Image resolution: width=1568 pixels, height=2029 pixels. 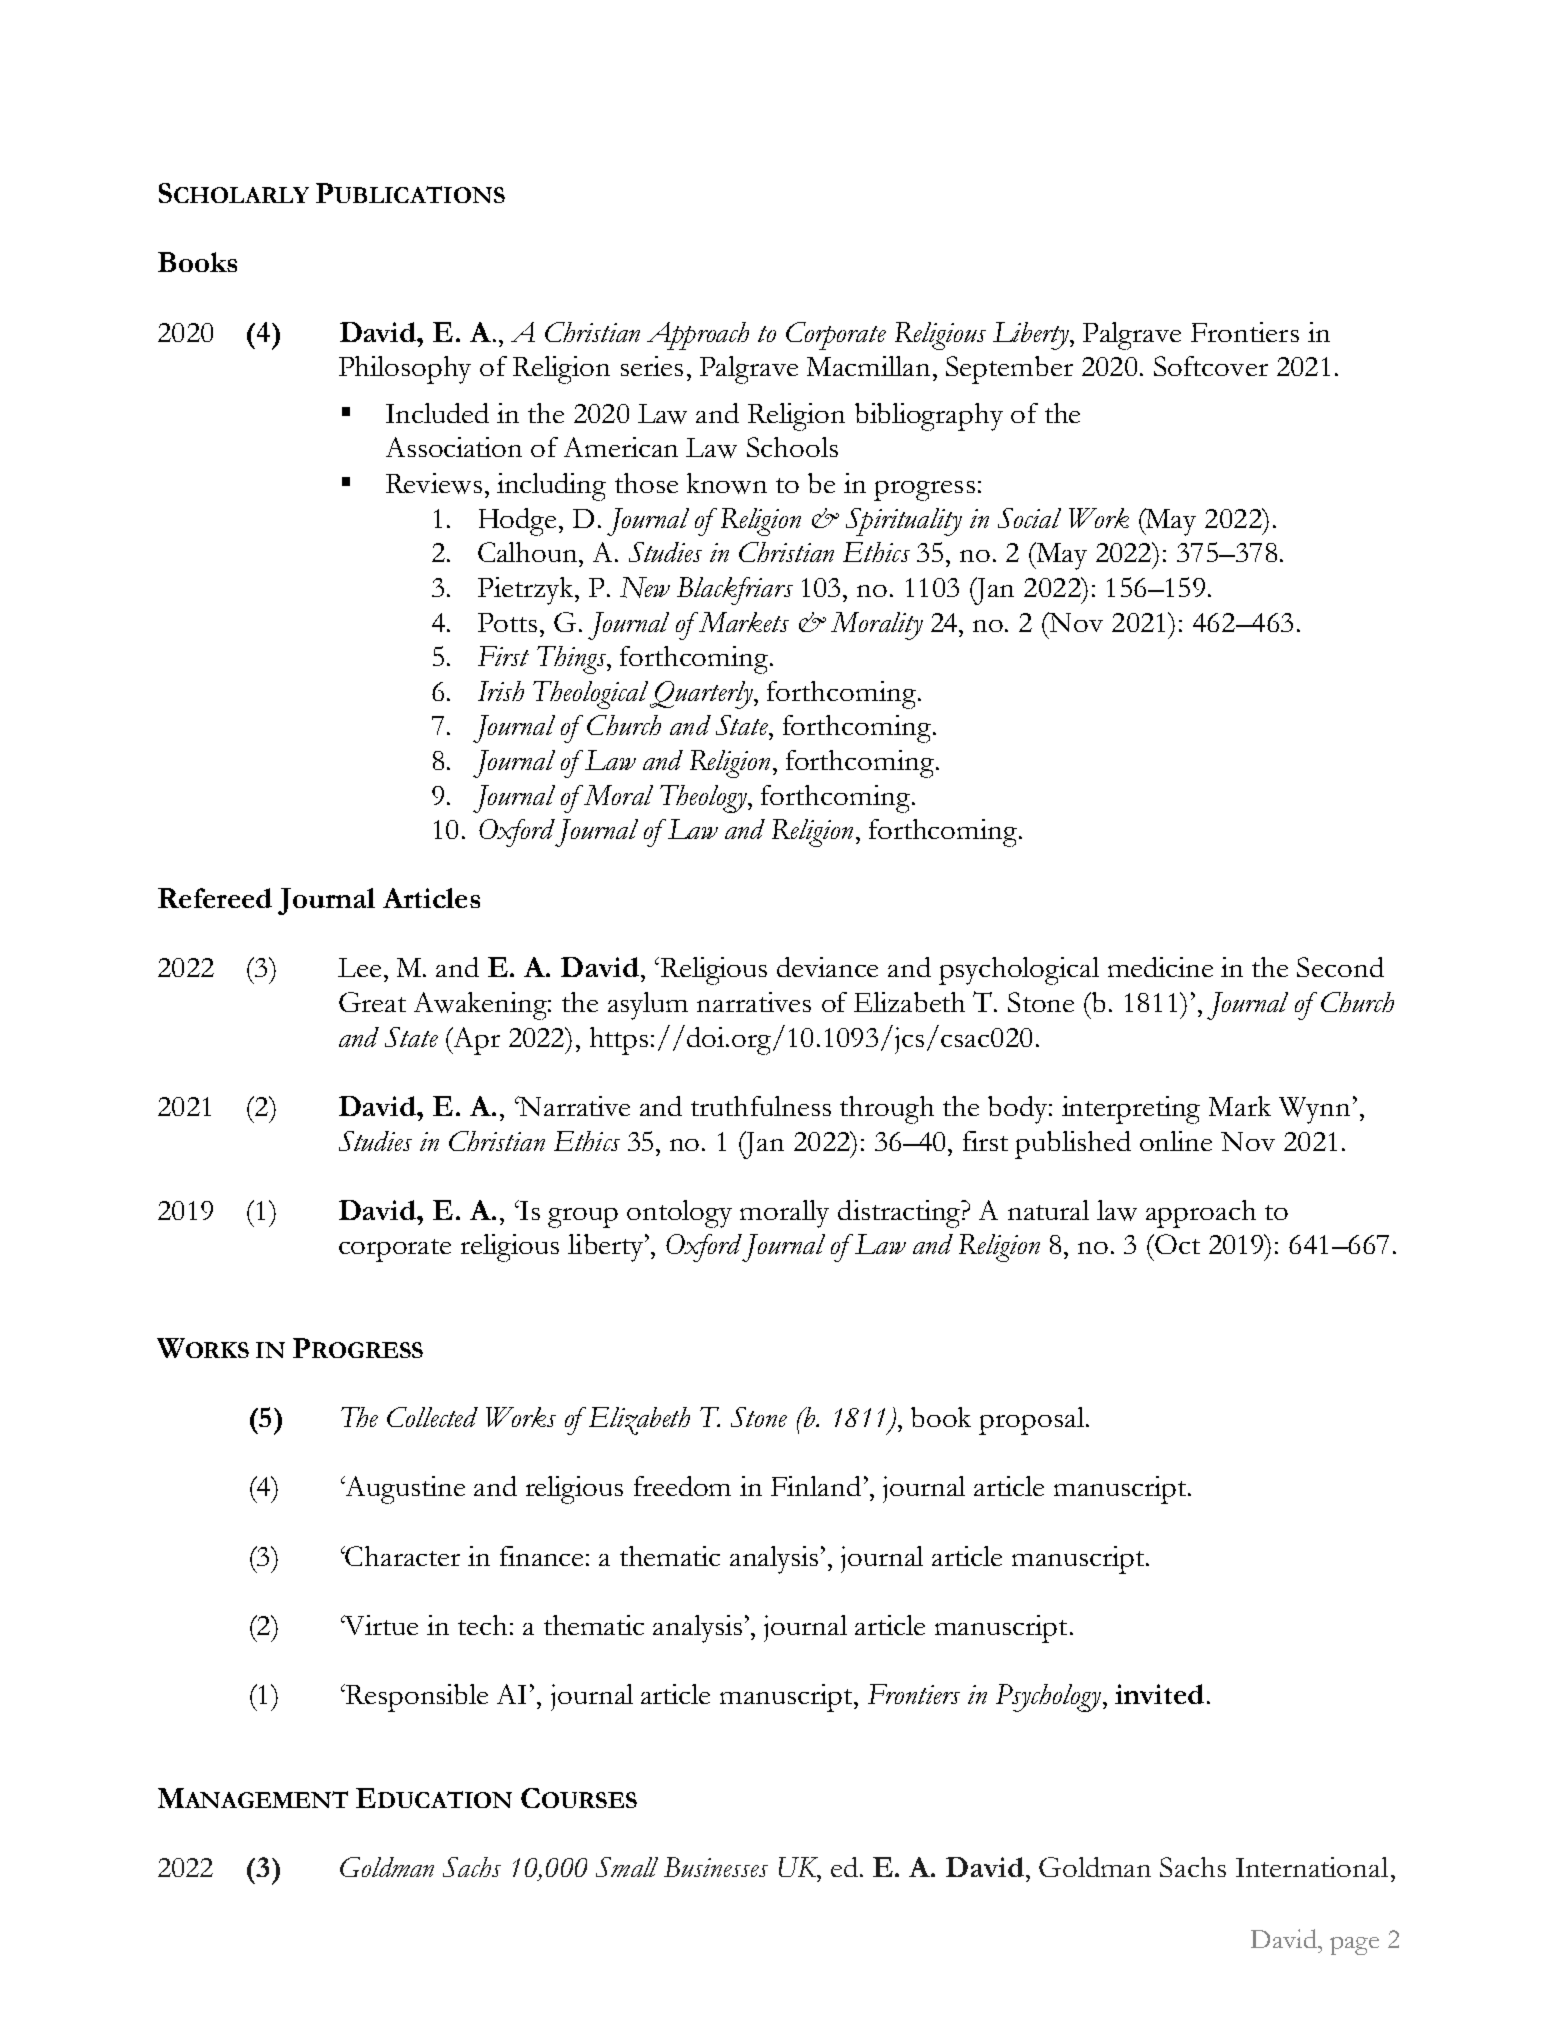 I want to click on truthfulness, so click(x=761, y=1106).
